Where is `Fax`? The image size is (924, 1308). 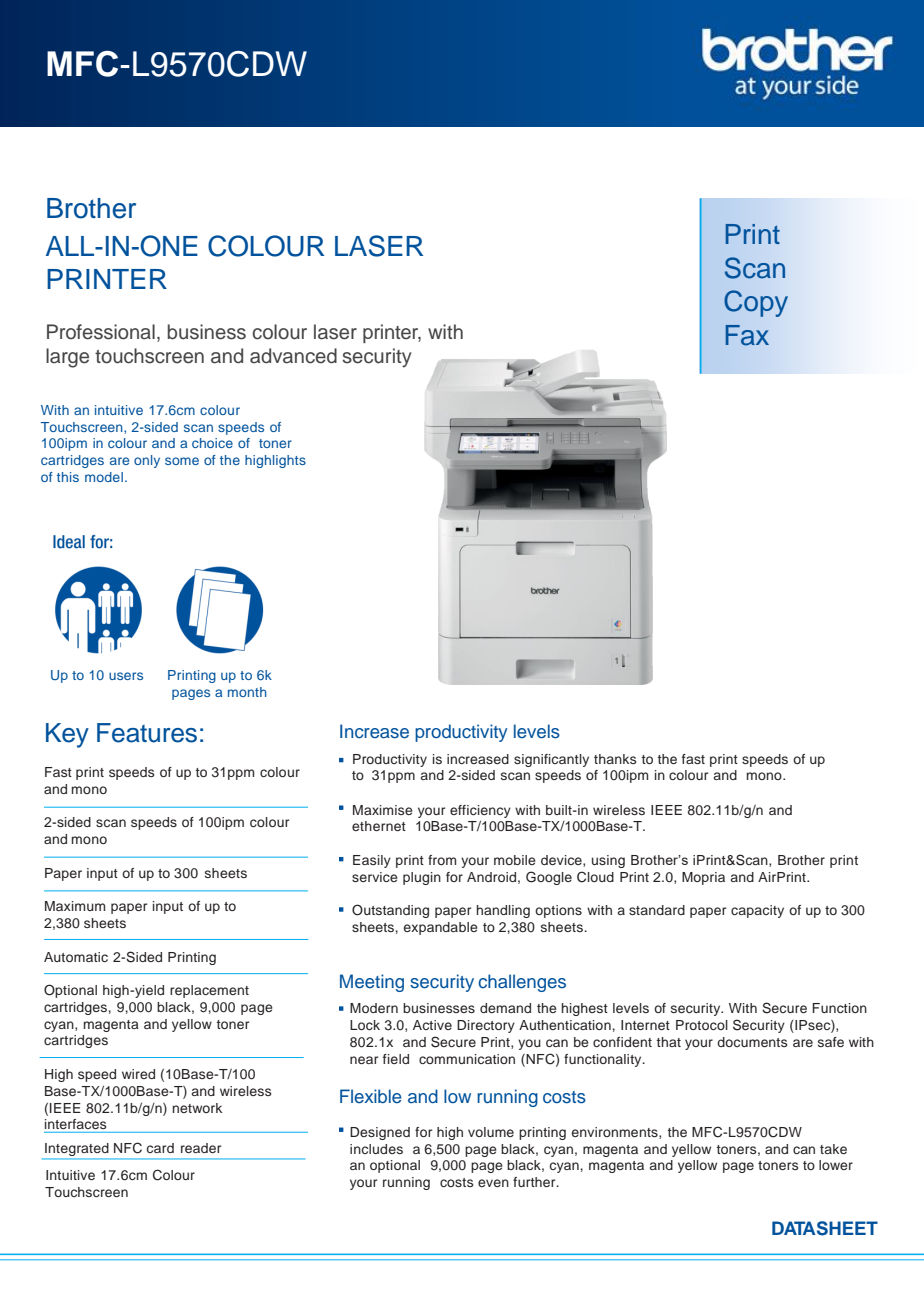
Fax is located at coordinates (747, 335).
